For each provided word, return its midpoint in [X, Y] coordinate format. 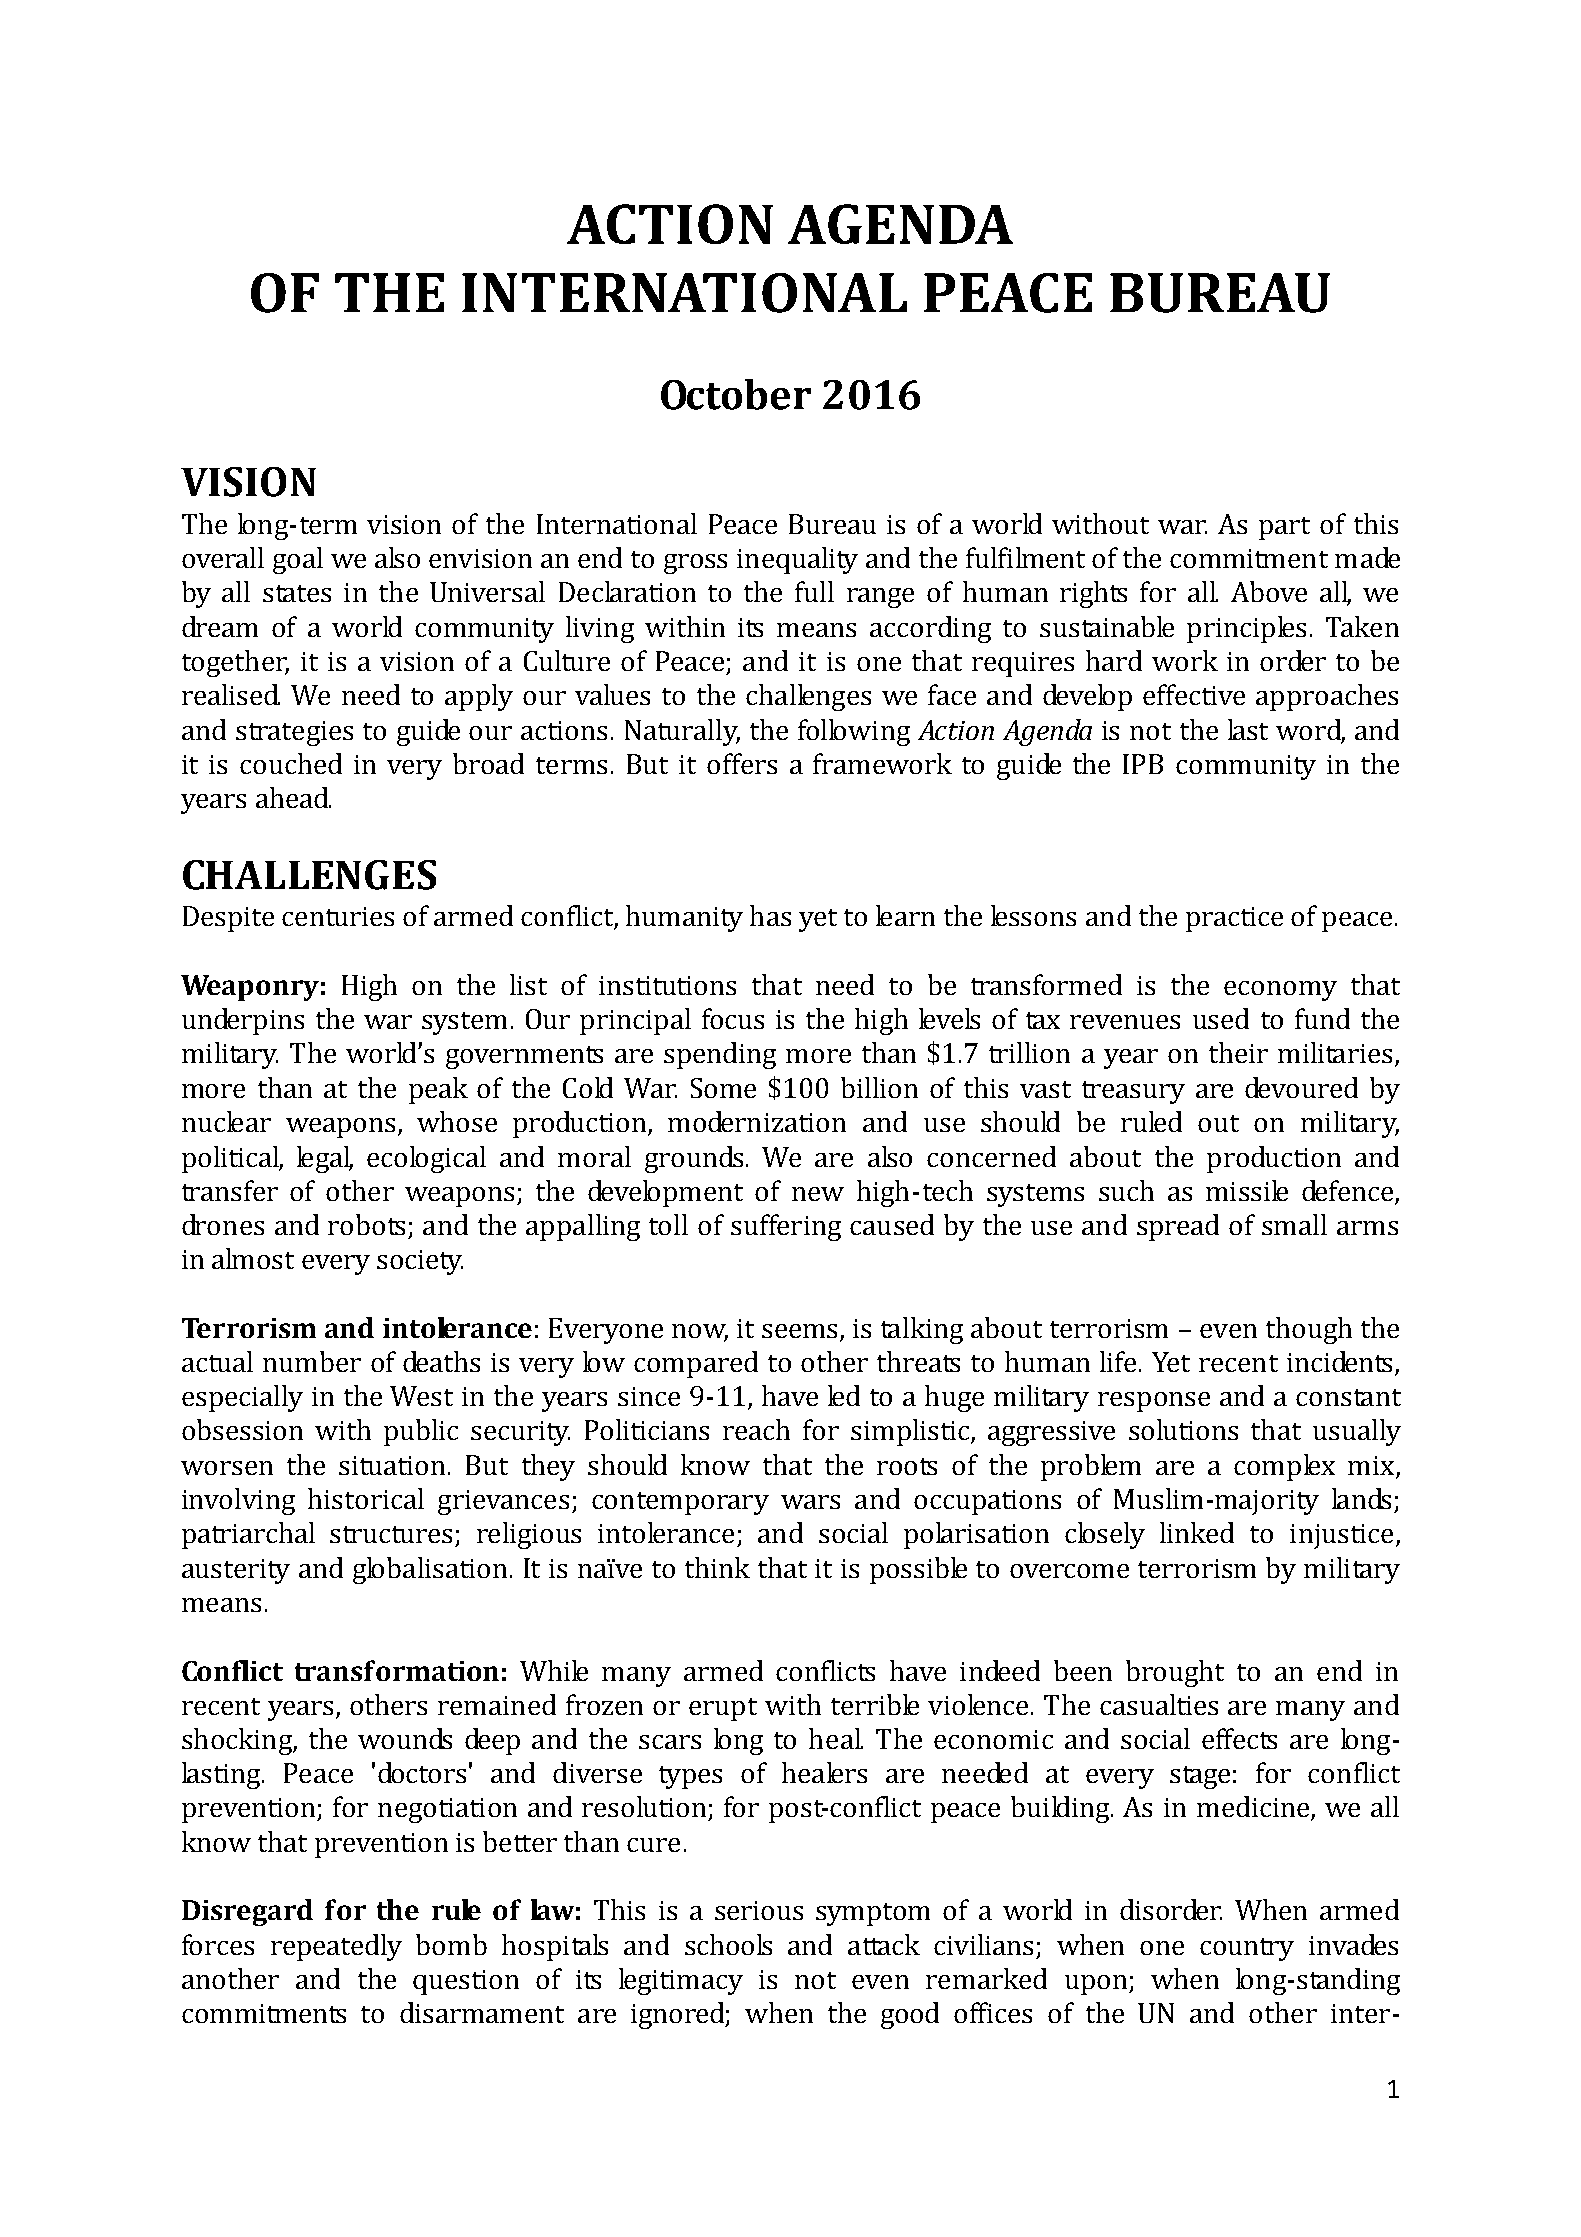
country [1247, 1949]
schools [728, 1944]
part [1284, 528]
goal [298, 560]
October [736, 394]
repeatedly [336, 1947]
